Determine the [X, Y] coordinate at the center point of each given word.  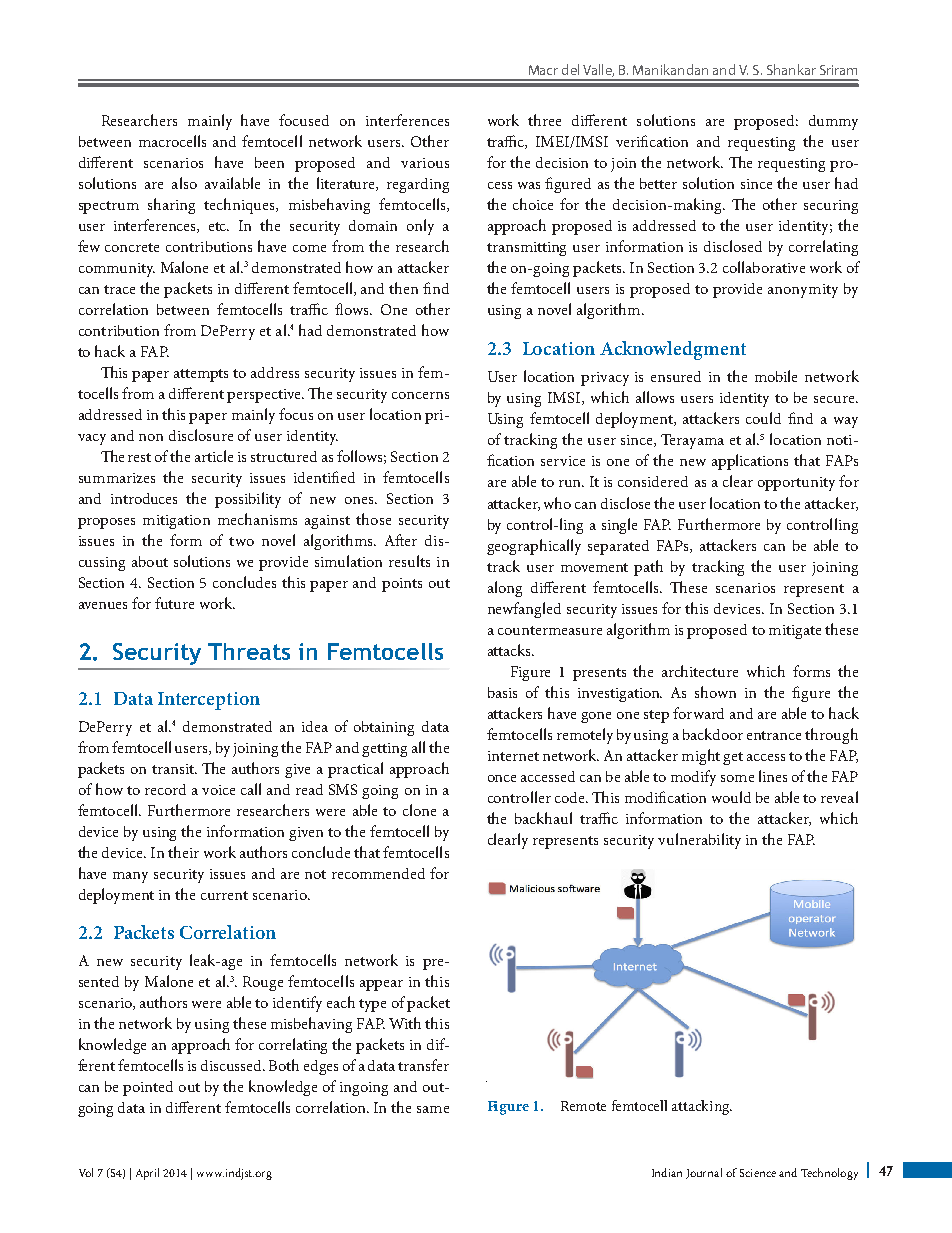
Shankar [791, 69]
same [433, 1109]
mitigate [795, 632]
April [147, 1174]
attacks [511, 650]
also [184, 183]
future [174, 603]
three [544, 120]
